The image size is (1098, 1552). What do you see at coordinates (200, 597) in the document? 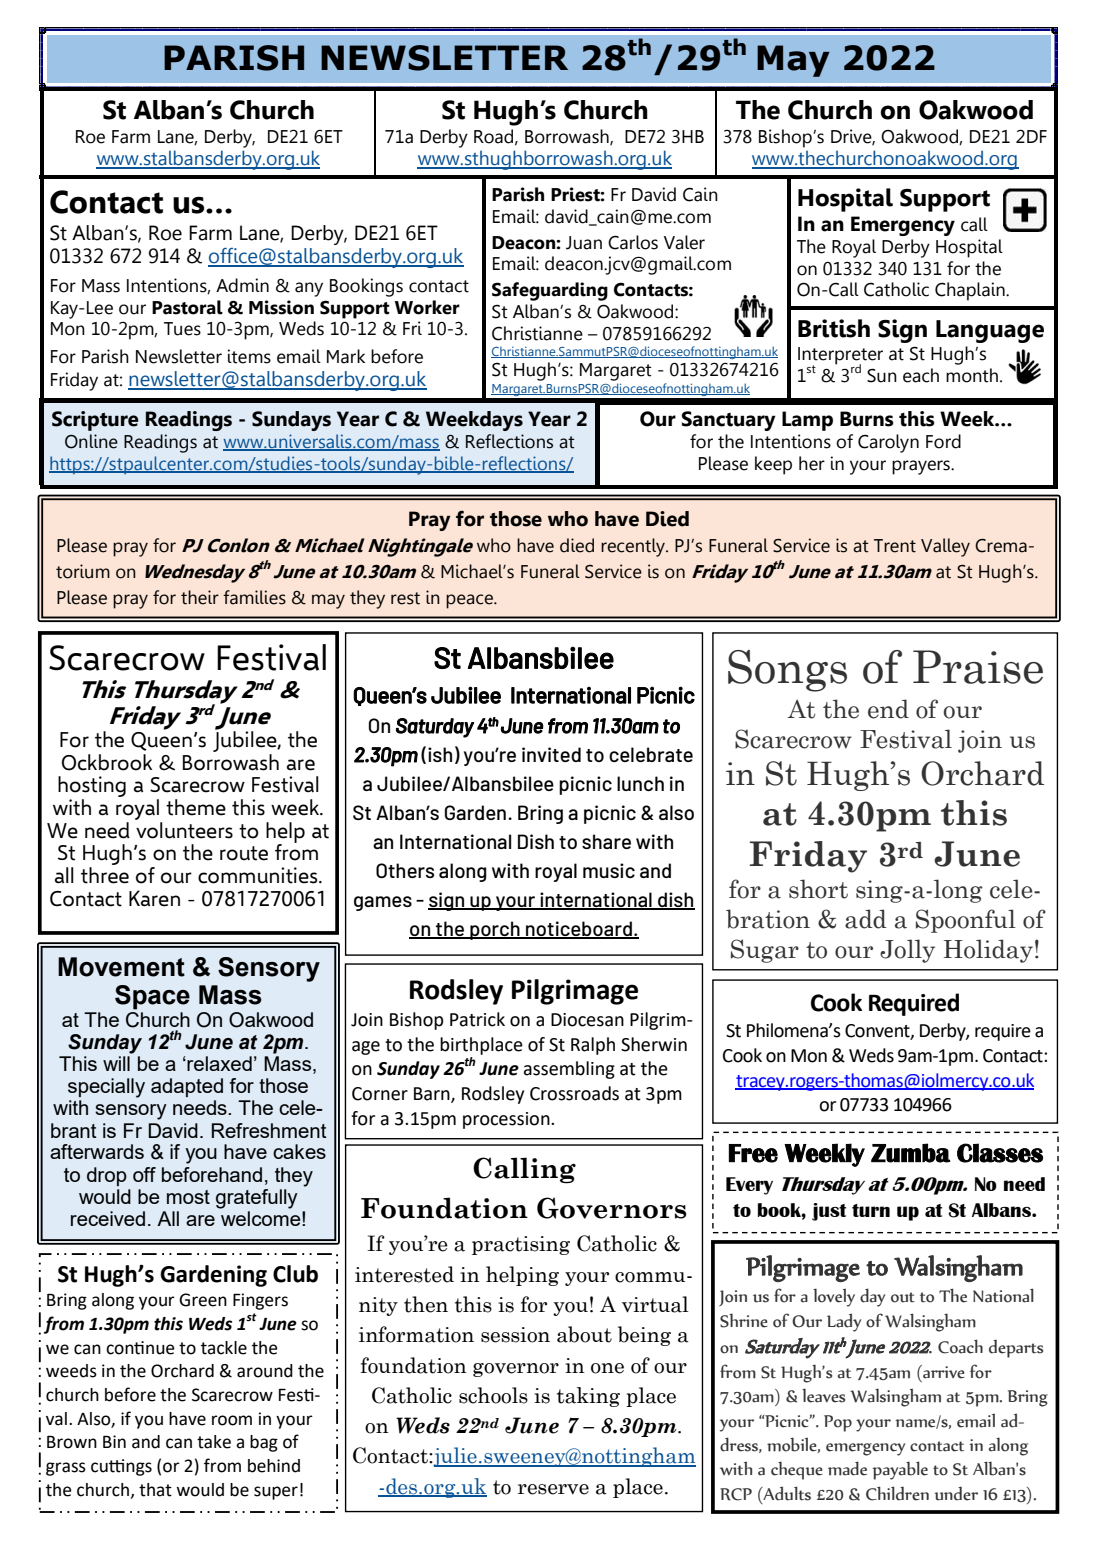
I see `their` at bounding box center [200, 597].
